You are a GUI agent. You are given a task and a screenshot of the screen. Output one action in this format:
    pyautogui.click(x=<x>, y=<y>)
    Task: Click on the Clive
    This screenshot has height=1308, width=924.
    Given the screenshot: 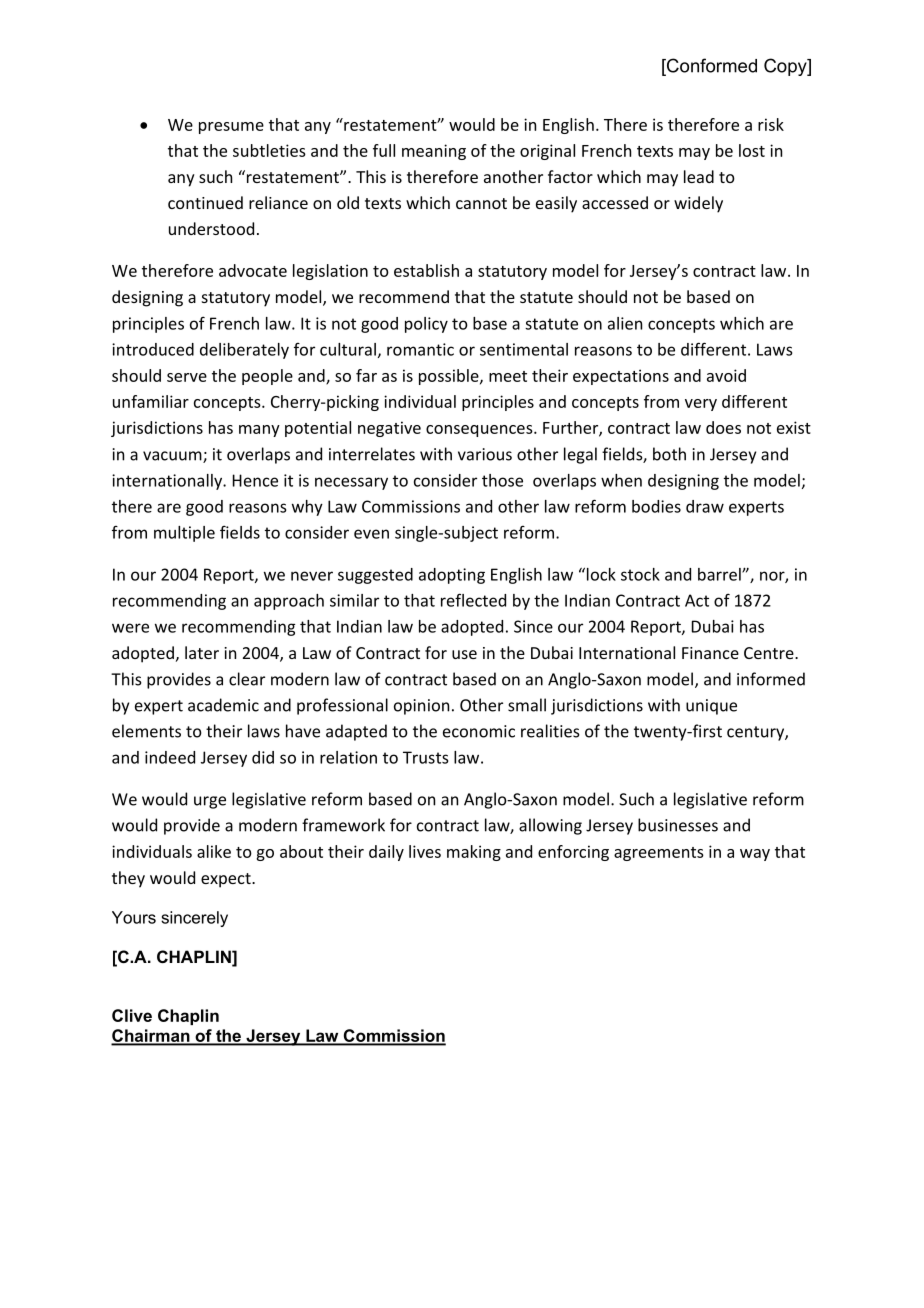 What is the action you would take?
    pyautogui.click(x=132, y=1015)
